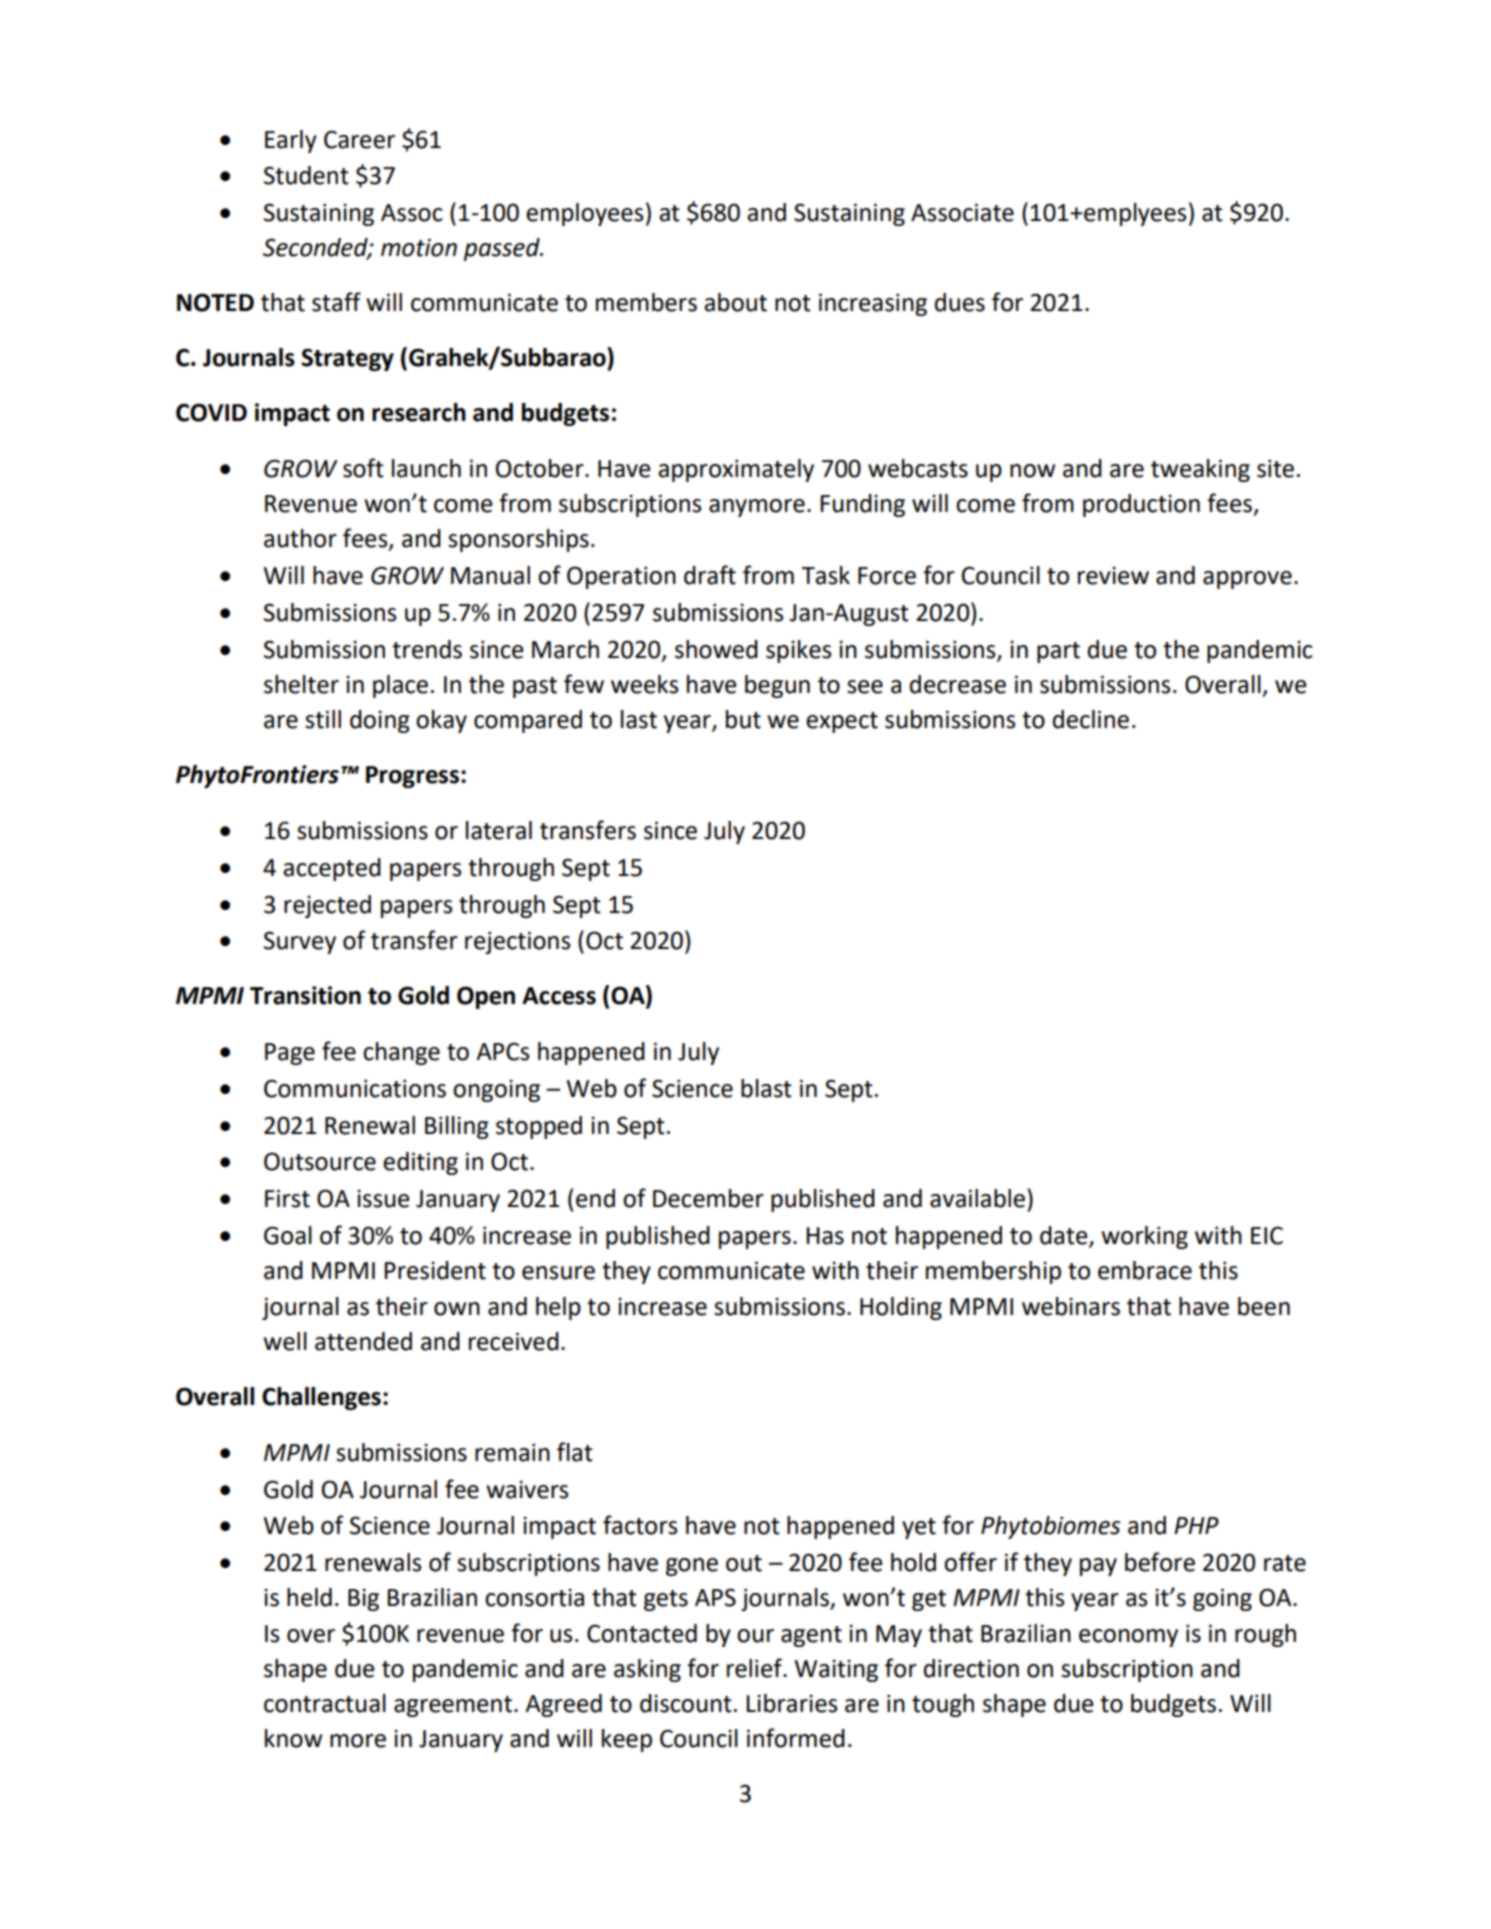  What do you see at coordinates (755, 1668) in the screenshot?
I see `relief` at bounding box center [755, 1668].
